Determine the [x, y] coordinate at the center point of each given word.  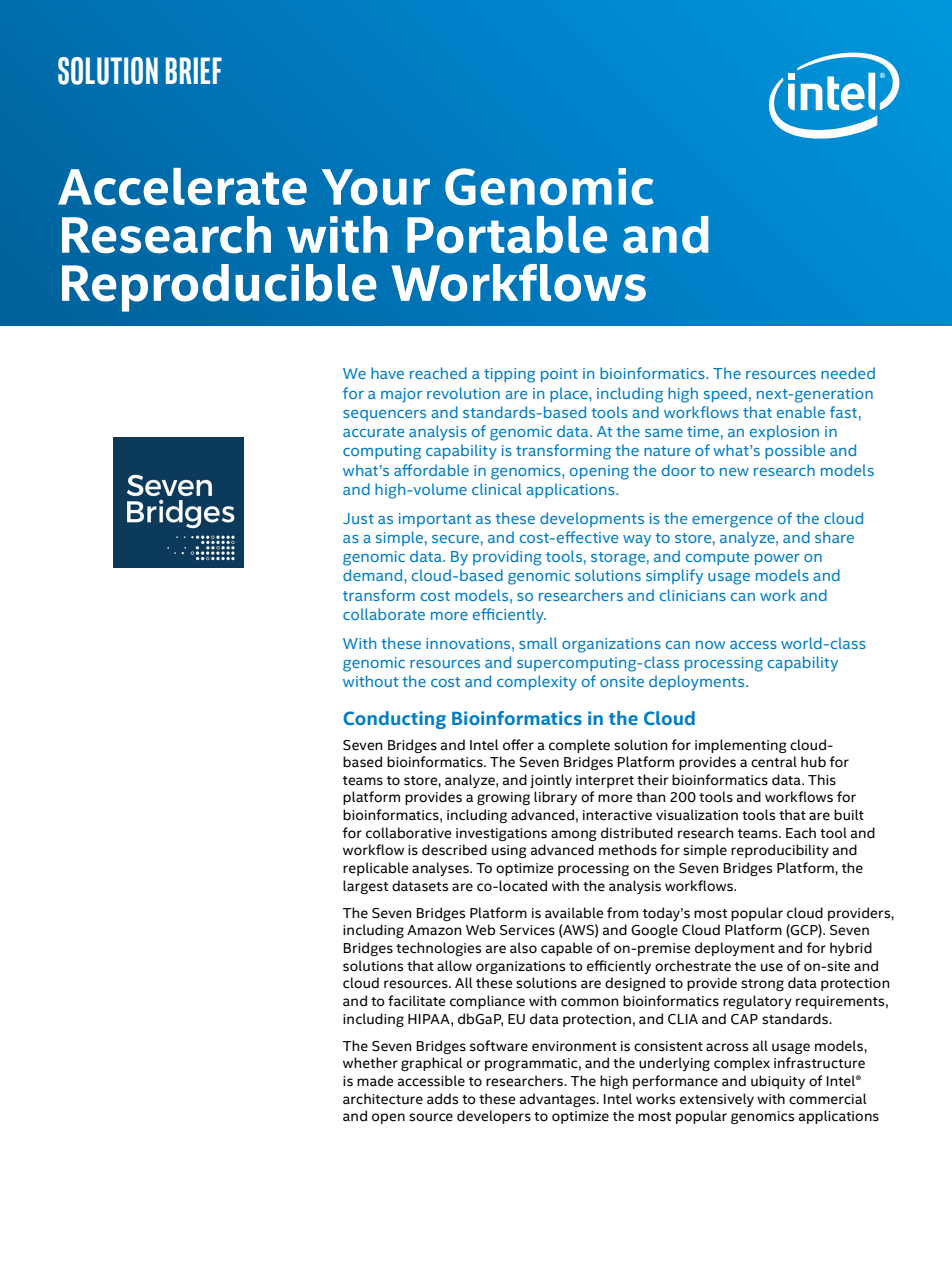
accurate [373, 432]
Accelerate [182, 186]
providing [507, 558]
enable [801, 412]
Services [527, 930]
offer [518, 745]
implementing [741, 746]
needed [848, 373]
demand [374, 575]
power [777, 559]
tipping [509, 375]
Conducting [394, 720]
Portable [507, 235]
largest [365, 887]
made [375, 1081]
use [772, 967]
